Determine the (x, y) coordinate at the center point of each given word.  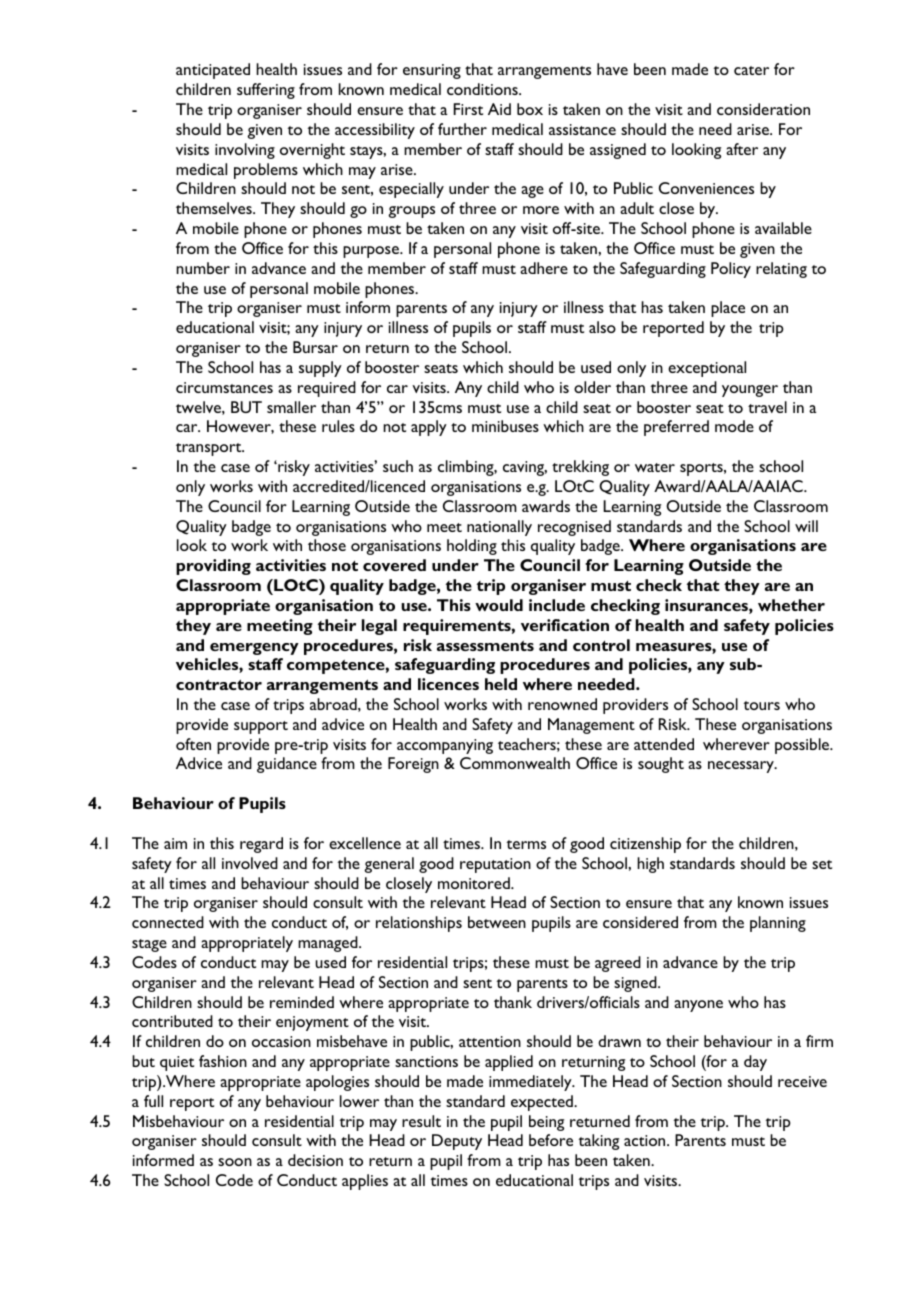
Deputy (457, 1142)
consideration (763, 109)
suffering (266, 91)
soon (235, 1162)
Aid (499, 109)
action (646, 1140)
